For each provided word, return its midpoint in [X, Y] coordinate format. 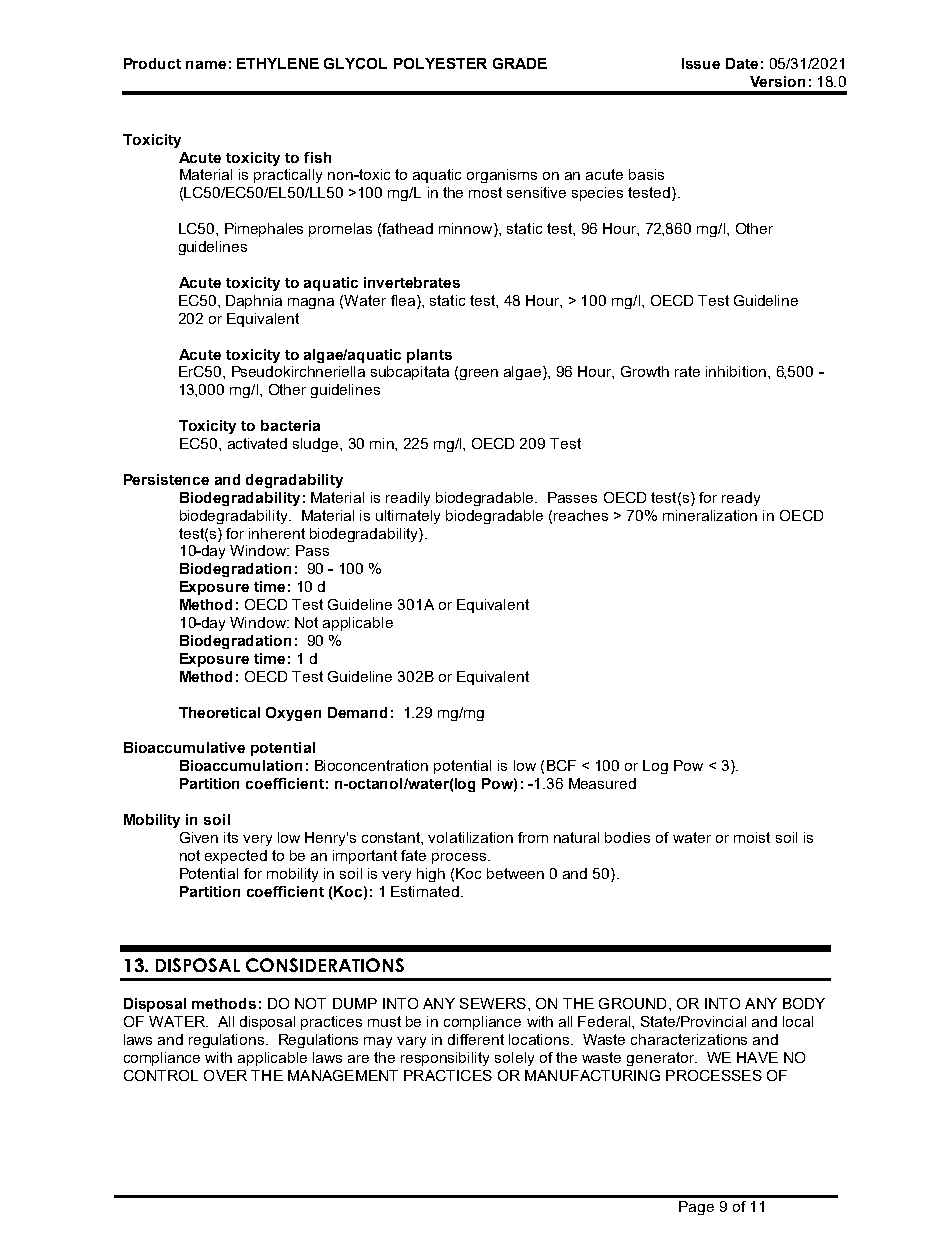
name [206, 65]
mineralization [710, 515]
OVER [225, 1075]
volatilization [470, 837]
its [231, 837]
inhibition [736, 371]
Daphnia [254, 302]
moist [752, 837]
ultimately [408, 517]
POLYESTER [440, 63]
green [479, 374]
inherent [277, 533]
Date [742, 63]
